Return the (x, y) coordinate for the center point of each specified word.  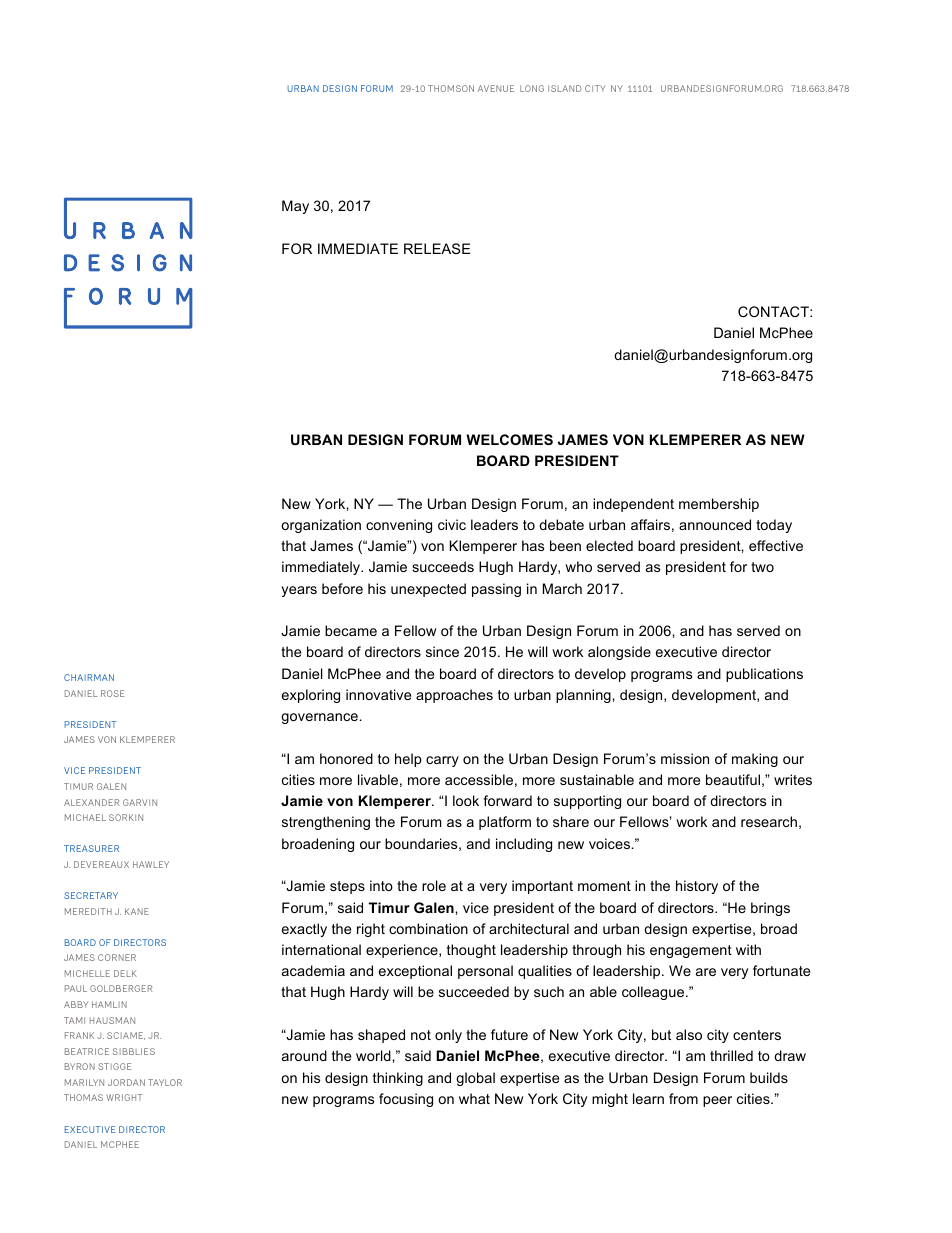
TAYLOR (165, 1082)
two (762, 567)
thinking (398, 1079)
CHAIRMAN (89, 677)
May (295, 207)
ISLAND (565, 88)
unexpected (428, 590)
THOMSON (451, 88)
